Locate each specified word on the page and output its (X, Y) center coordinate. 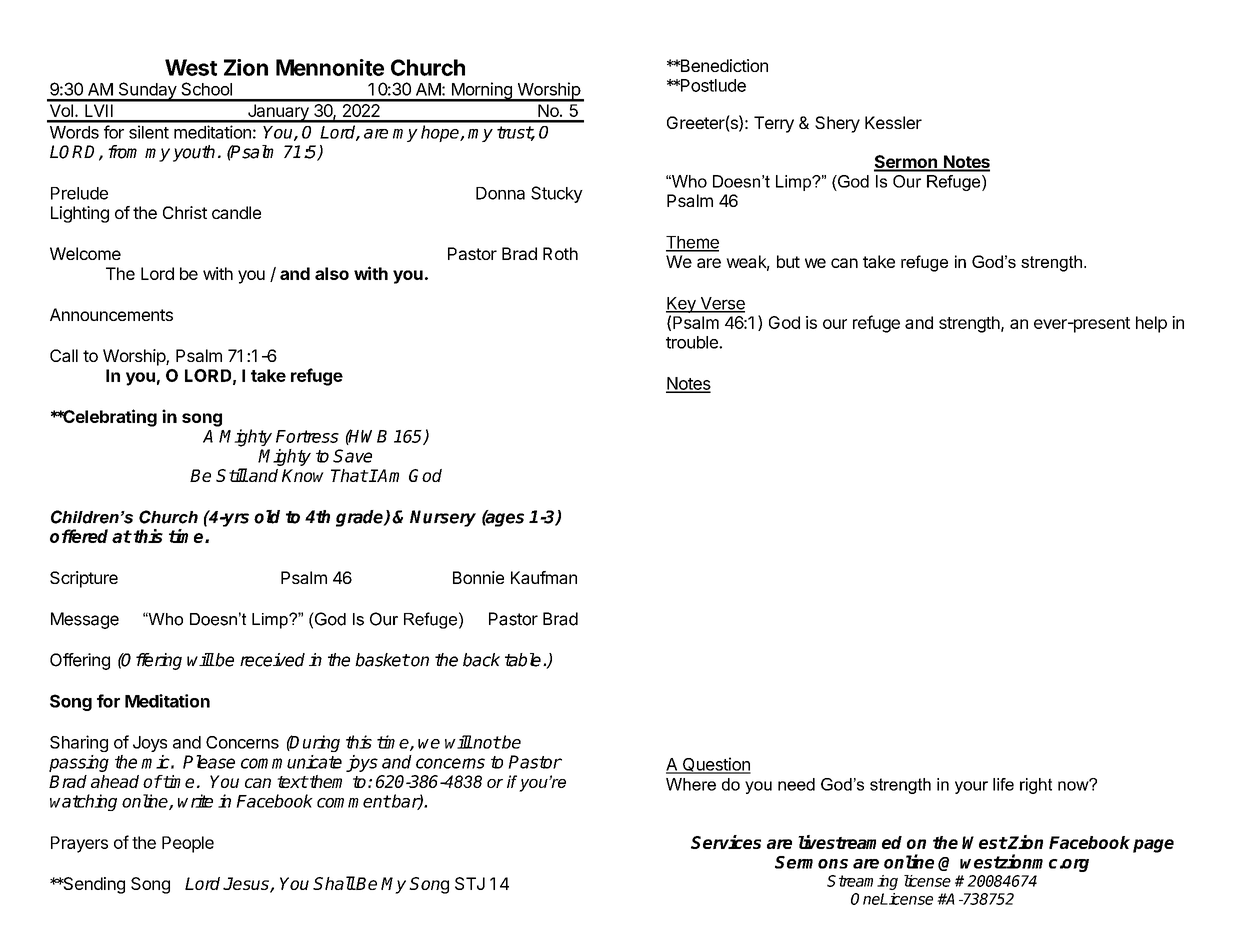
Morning (481, 92)
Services (726, 842)
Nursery (443, 518)
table (523, 660)
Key (682, 305)
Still (232, 475)
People (188, 844)
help (1151, 324)
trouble (693, 342)
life (1003, 784)
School (206, 89)
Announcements (111, 314)
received (272, 660)
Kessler (893, 122)
